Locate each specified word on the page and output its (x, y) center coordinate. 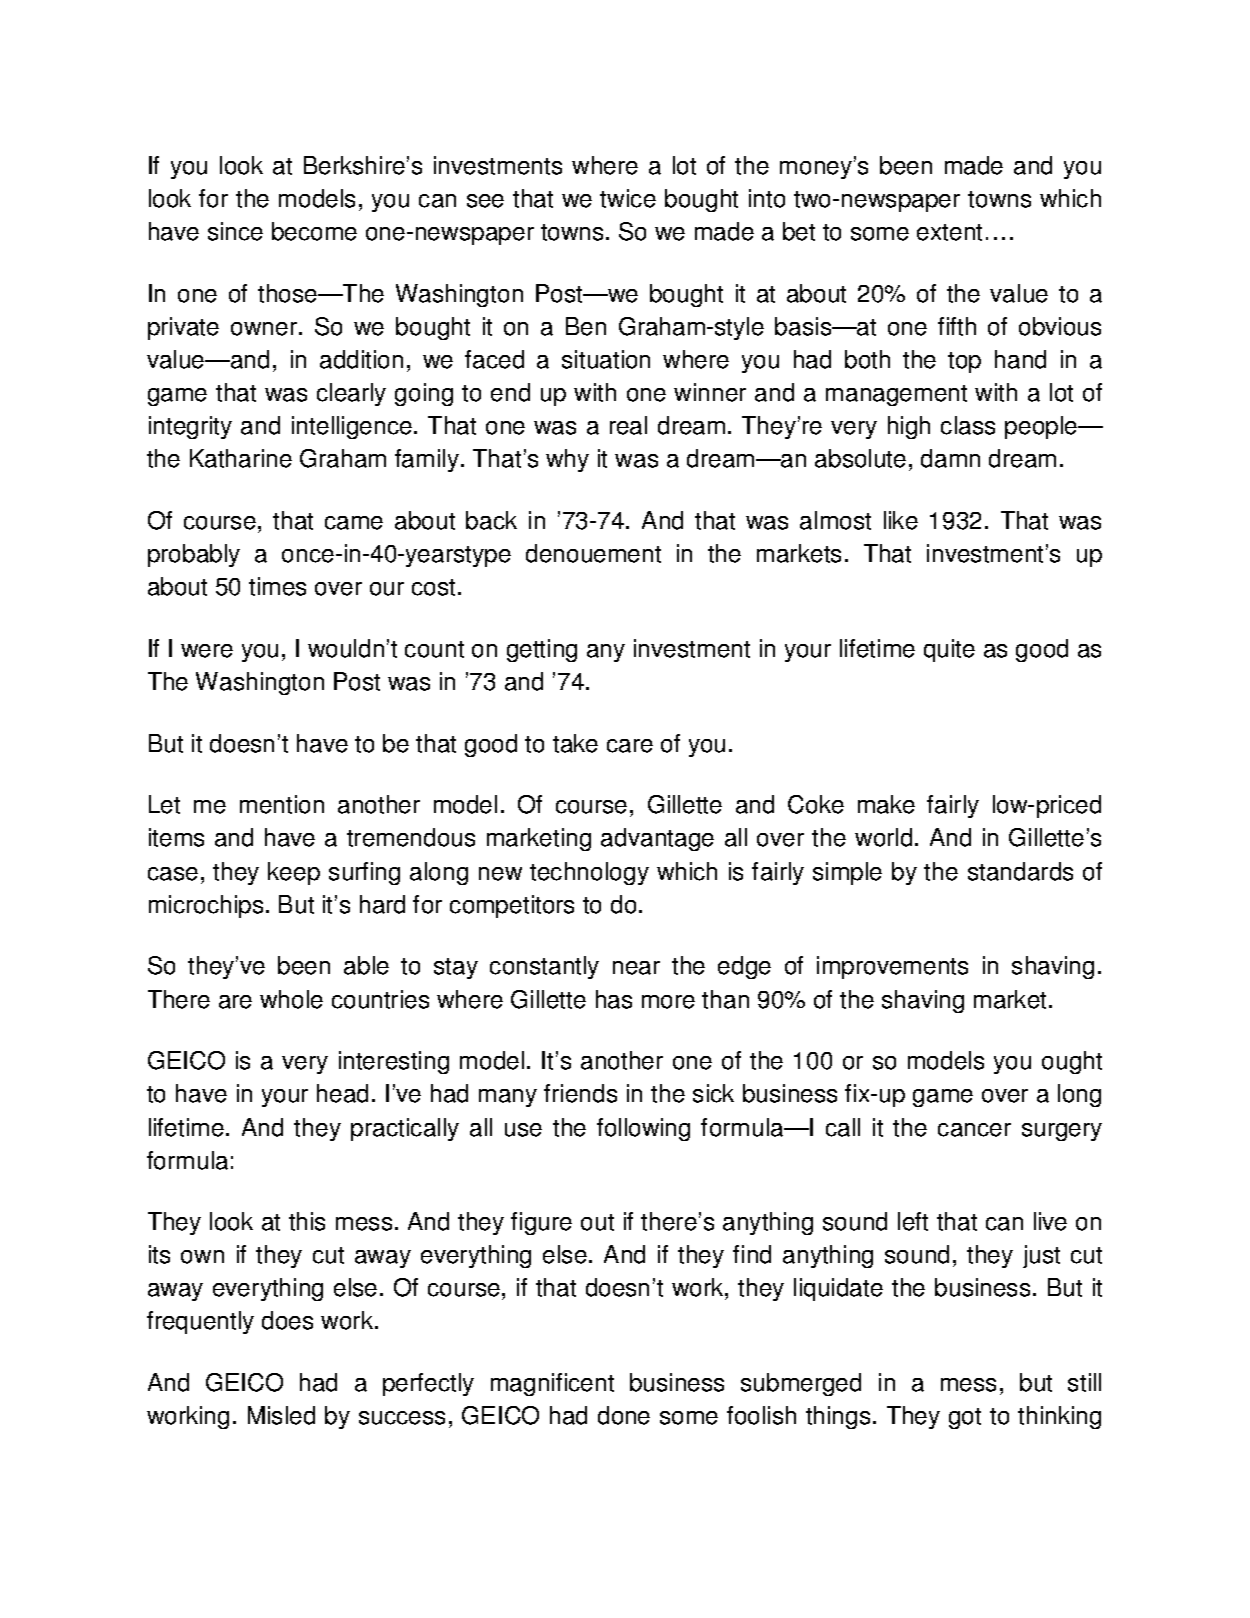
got (965, 1418)
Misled (281, 1415)
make (886, 804)
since (235, 231)
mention (282, 804)
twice (628, 198)
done (624, 1415)
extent (949, 232)
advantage (657, 839)
